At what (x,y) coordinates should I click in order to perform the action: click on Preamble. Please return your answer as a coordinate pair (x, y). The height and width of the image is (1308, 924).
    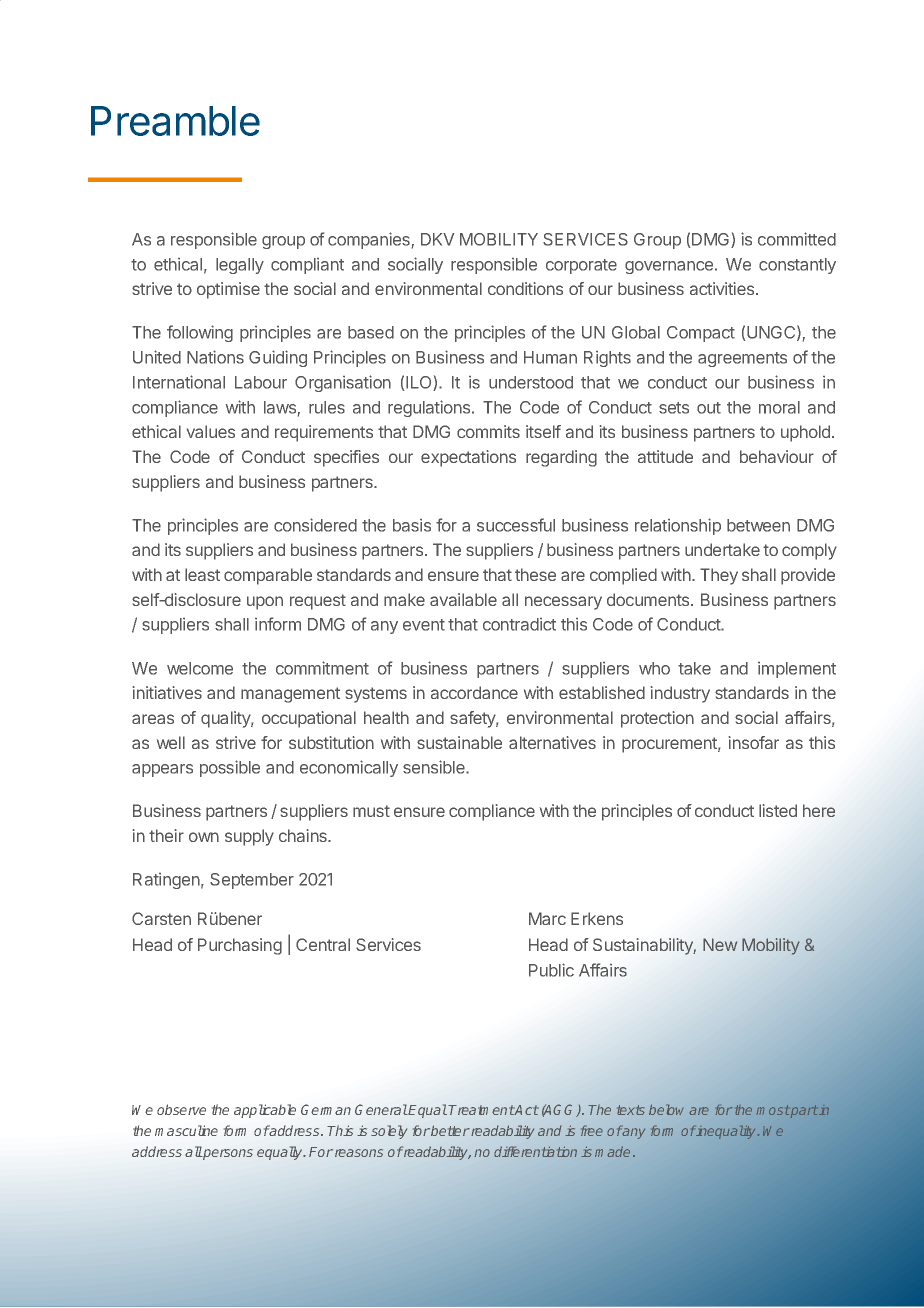
    Looking at the image, I should click on (175, 121).
